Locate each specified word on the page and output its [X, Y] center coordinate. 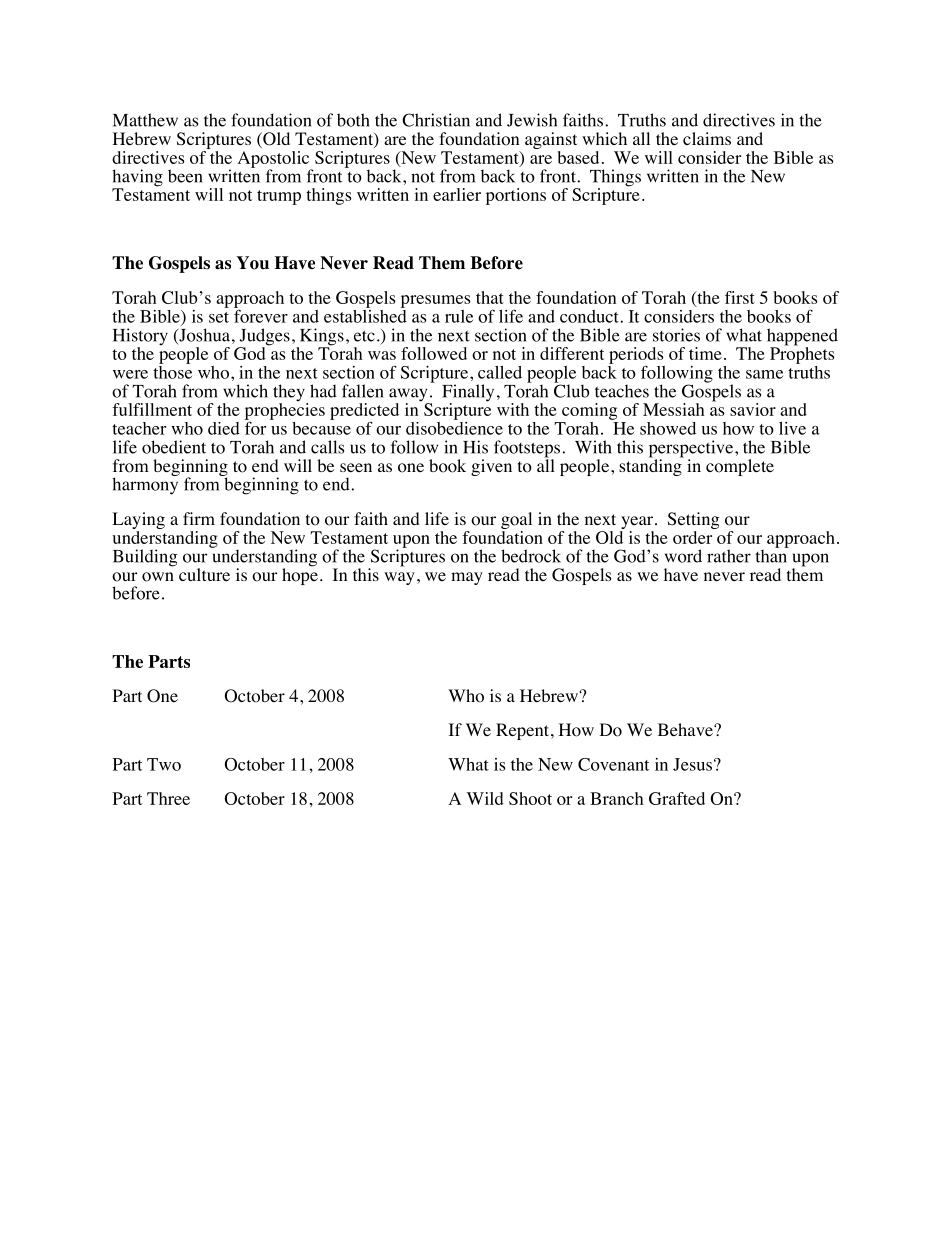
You [252, 263]
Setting [694, 520]
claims [707, 138]
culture [204, 574]
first [740, 297]
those [172, 371]
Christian [436, 120]
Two [164, 764]
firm [199, 518]
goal [516, 520]
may [467, 578]
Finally [468, 394]
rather [729, 556]
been [185, 176]
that [490, 297]
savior [753, 409]
